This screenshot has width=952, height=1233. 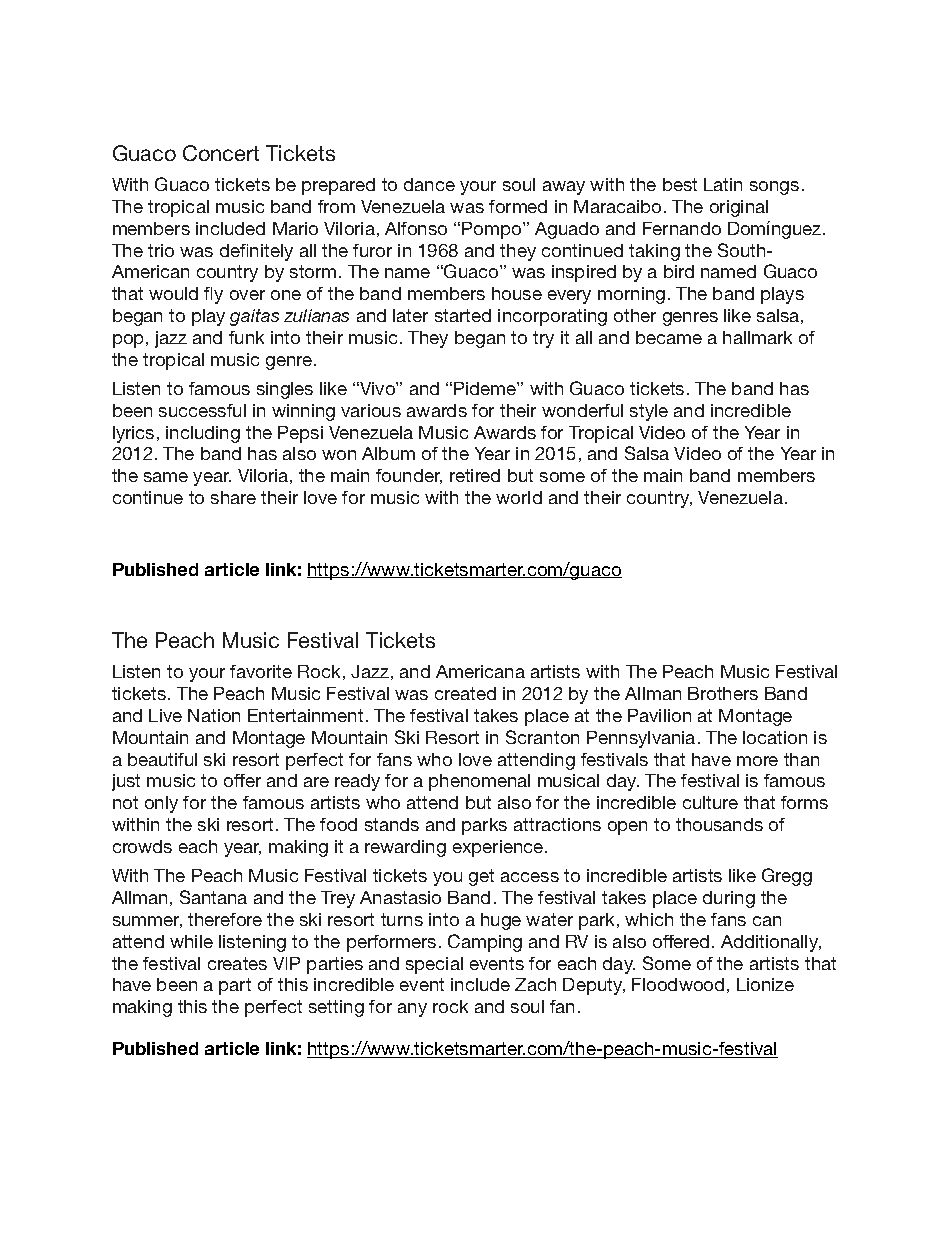 What do you see at coordinates (237, 963) in the screenshot?
I see `creates` at bounding box center [237, 963].
